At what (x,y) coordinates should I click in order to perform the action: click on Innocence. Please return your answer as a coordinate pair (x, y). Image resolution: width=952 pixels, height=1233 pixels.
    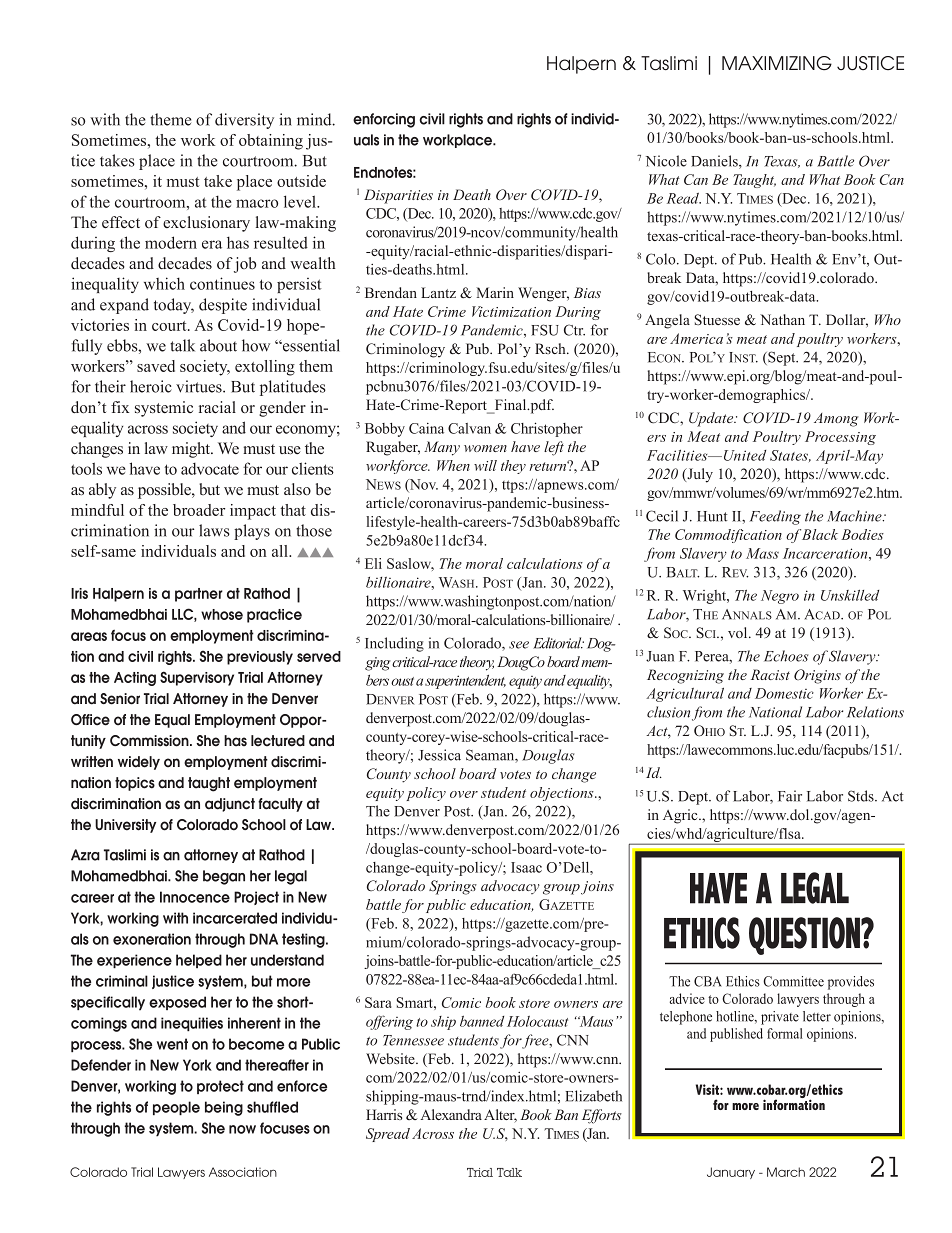
    Looking at the image, I should click on (195, 897).
